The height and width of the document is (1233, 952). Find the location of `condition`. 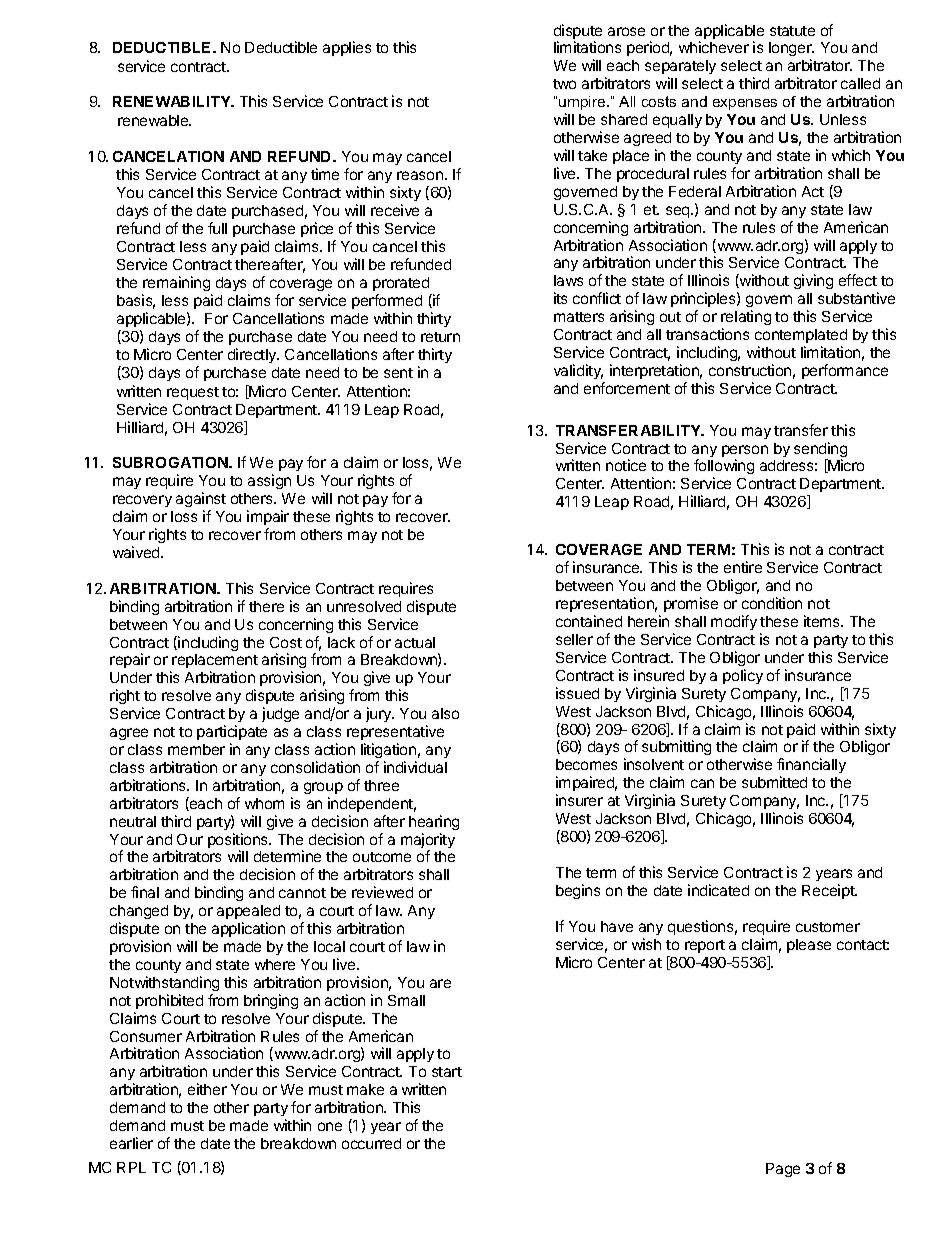

condition is located at coordinates (772, 603).
